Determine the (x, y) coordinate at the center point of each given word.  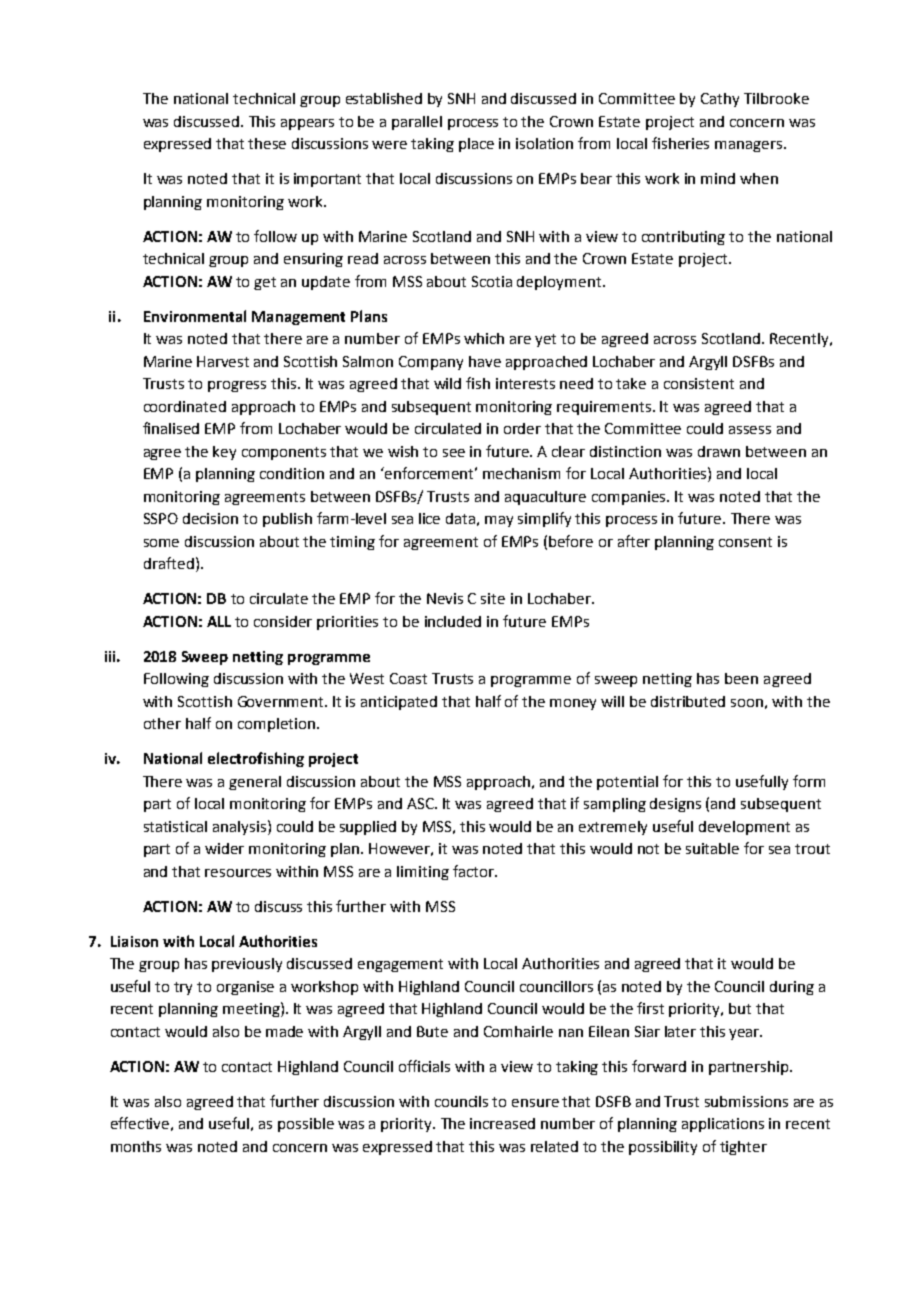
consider (283, 621)
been (741, 678)
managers (750, 146)
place (476, 145)
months (136, 1146)
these (267, 143)
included (453, 621)
